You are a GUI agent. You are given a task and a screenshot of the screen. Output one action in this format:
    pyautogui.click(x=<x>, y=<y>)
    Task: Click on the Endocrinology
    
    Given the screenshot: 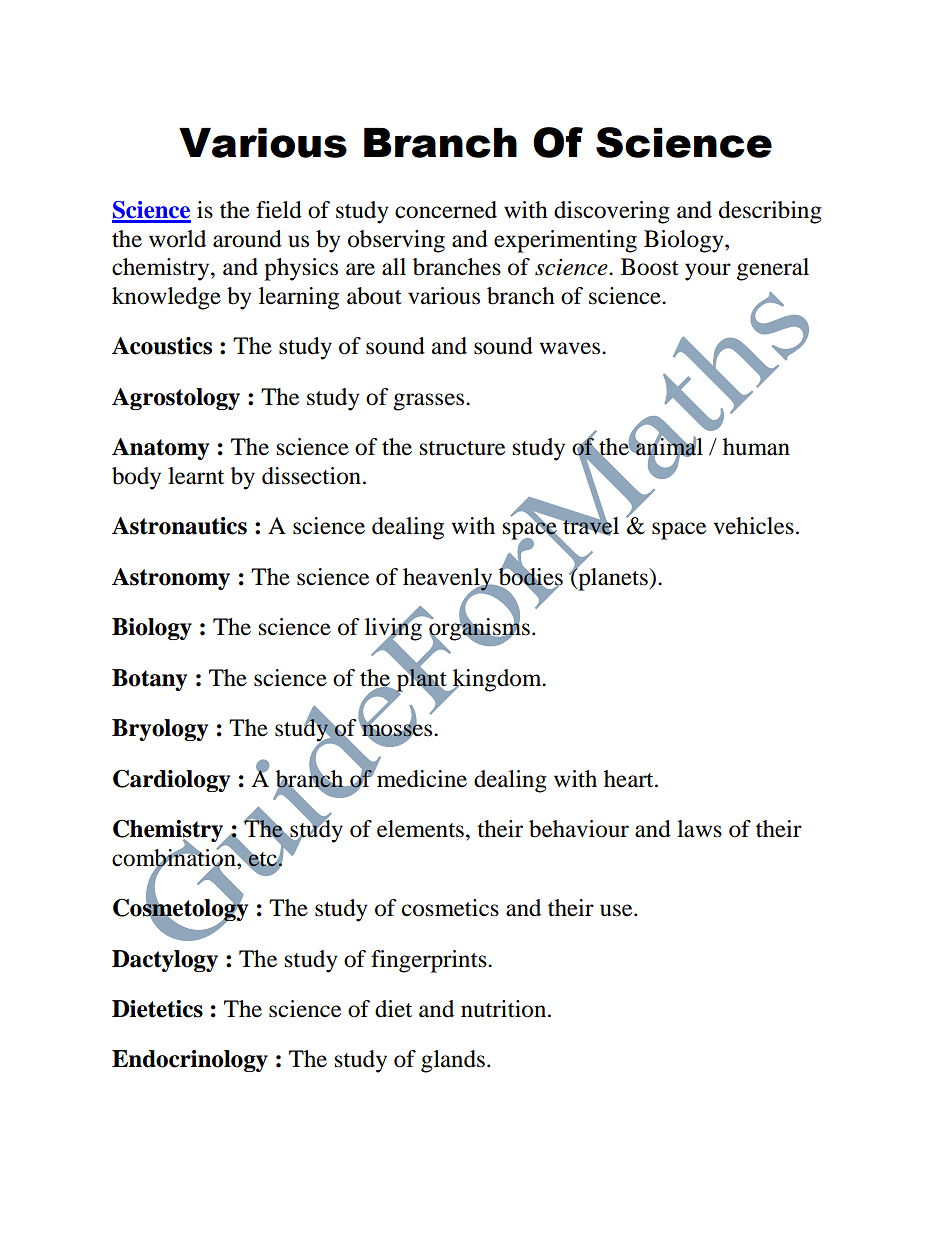 What is the action you would take?
    pyautogui.click(x=190, y=1061)
